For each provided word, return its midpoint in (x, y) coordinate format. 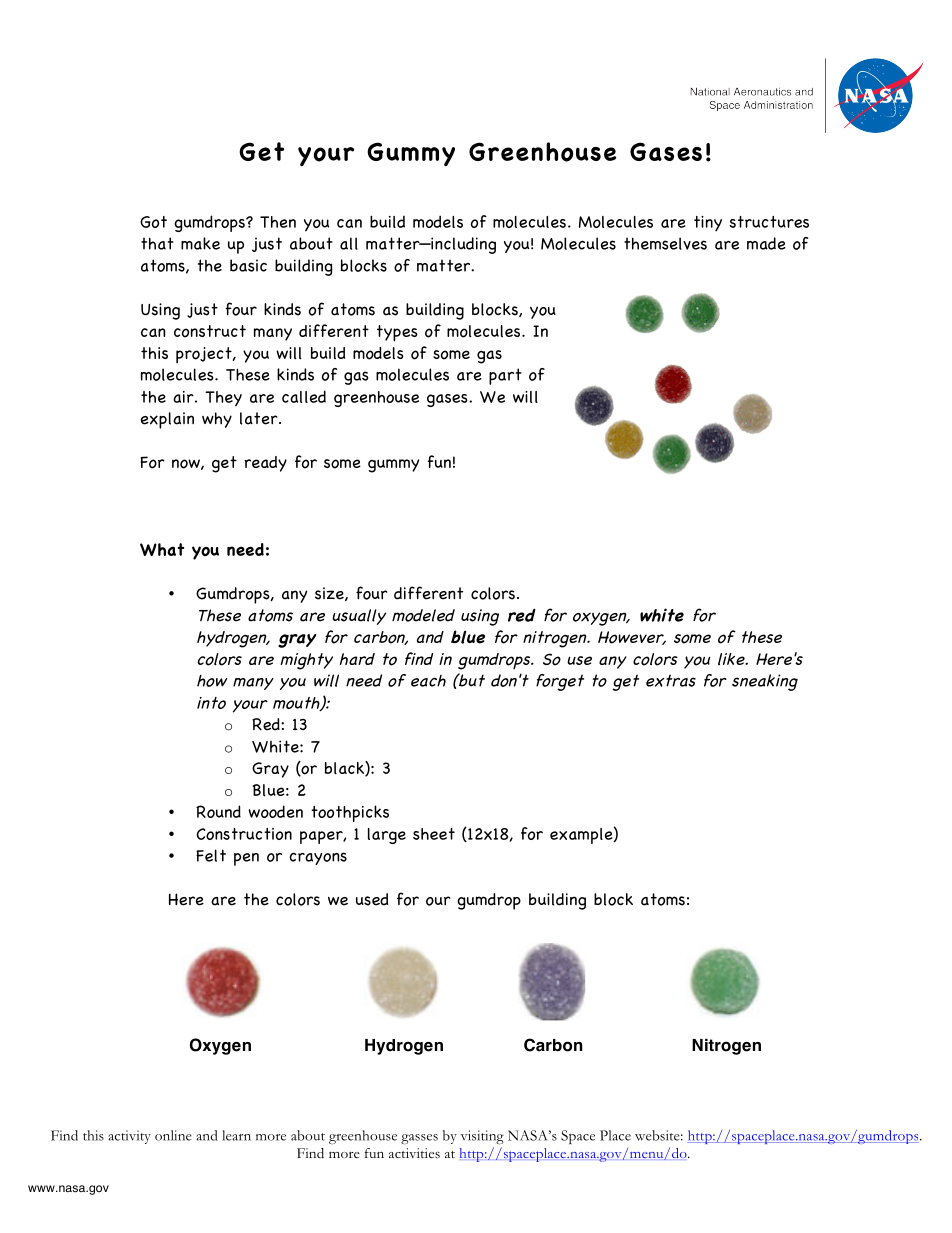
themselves (665, 243)
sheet (434, 834)
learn (236, 1135)
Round (218, 811)
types (397, 333)
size (330, 594)
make (200, 243)
